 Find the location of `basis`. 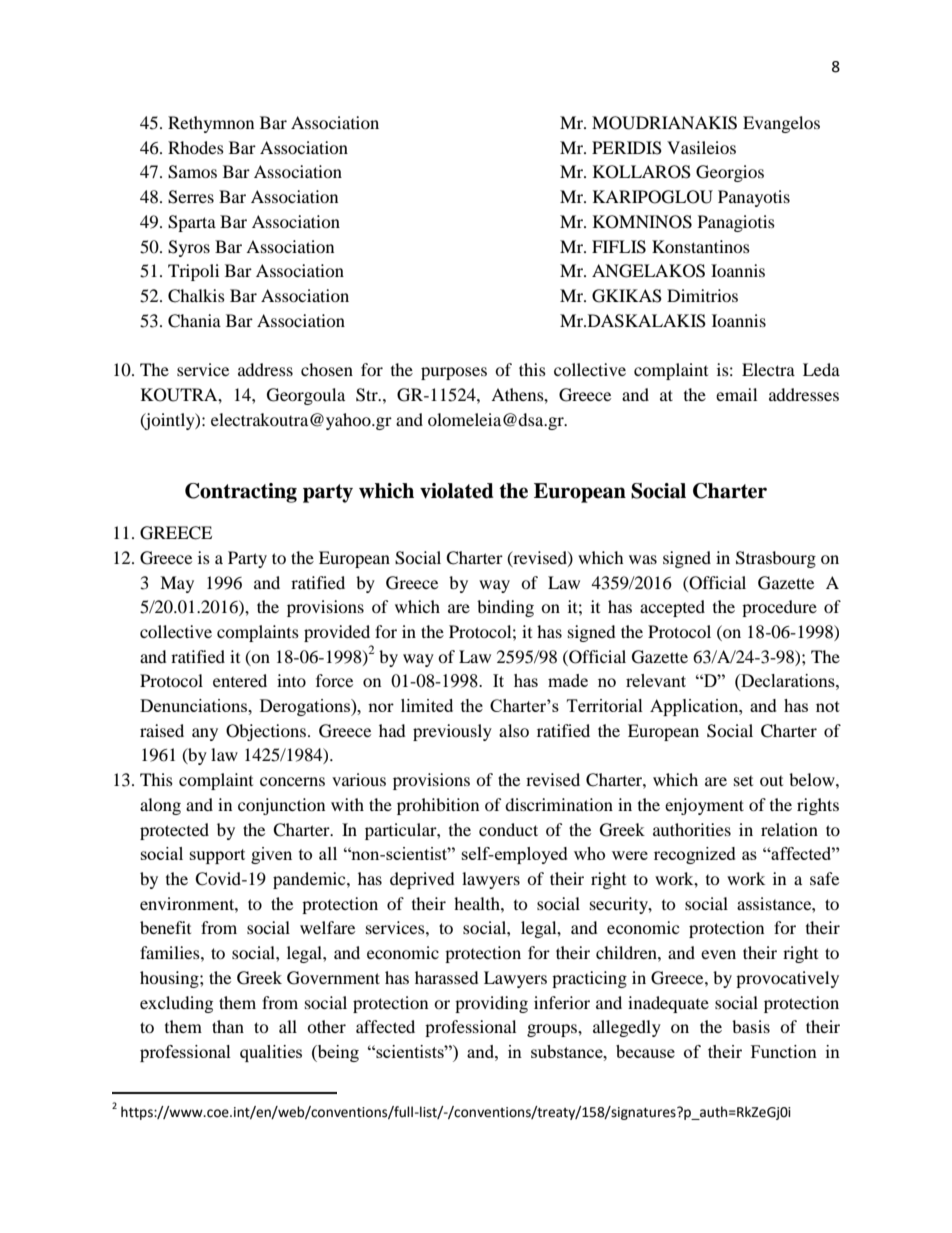

basis is located at coordinates (751, 1026).
